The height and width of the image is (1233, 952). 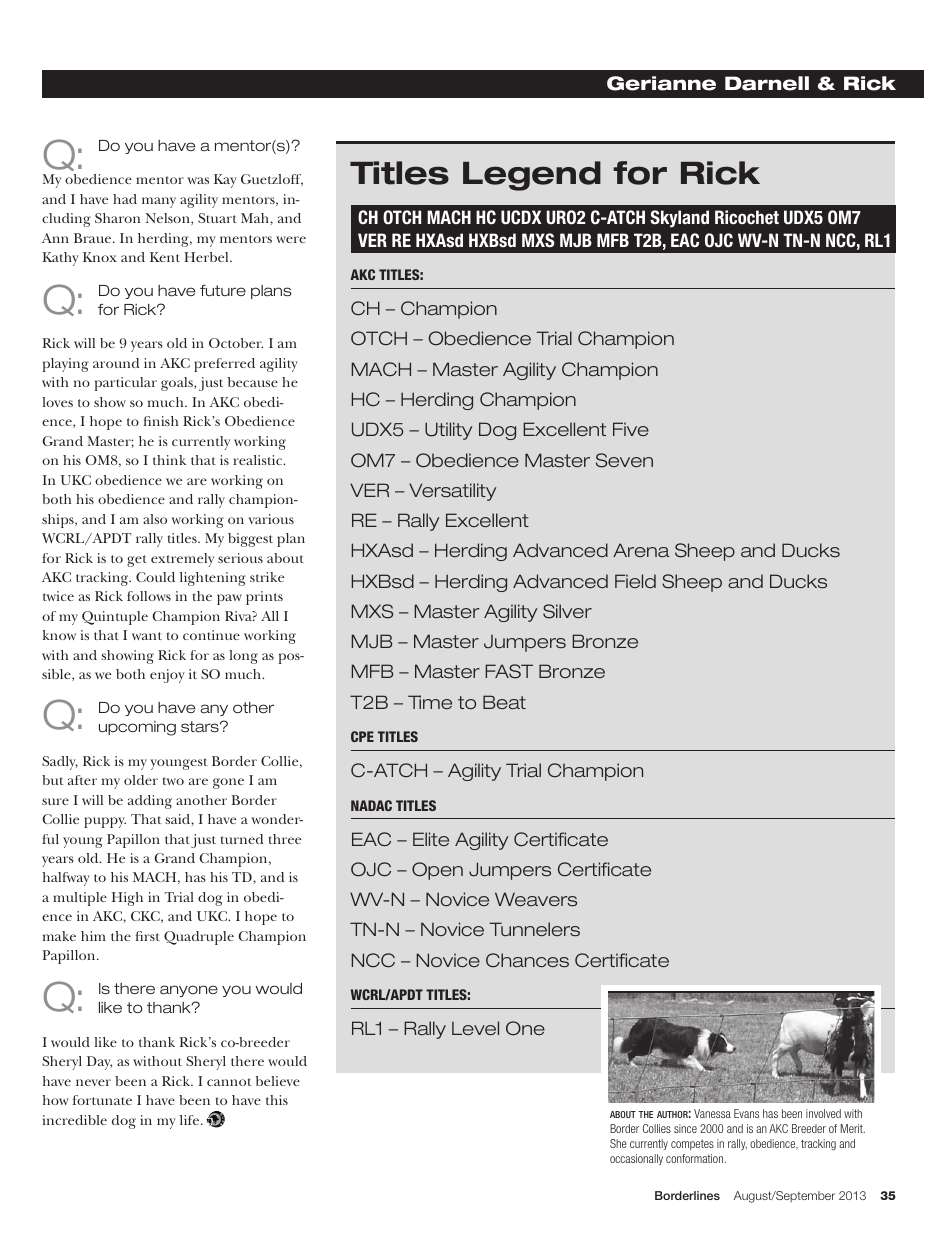 I want to click on Darnell, so click(x=767, y=83).
